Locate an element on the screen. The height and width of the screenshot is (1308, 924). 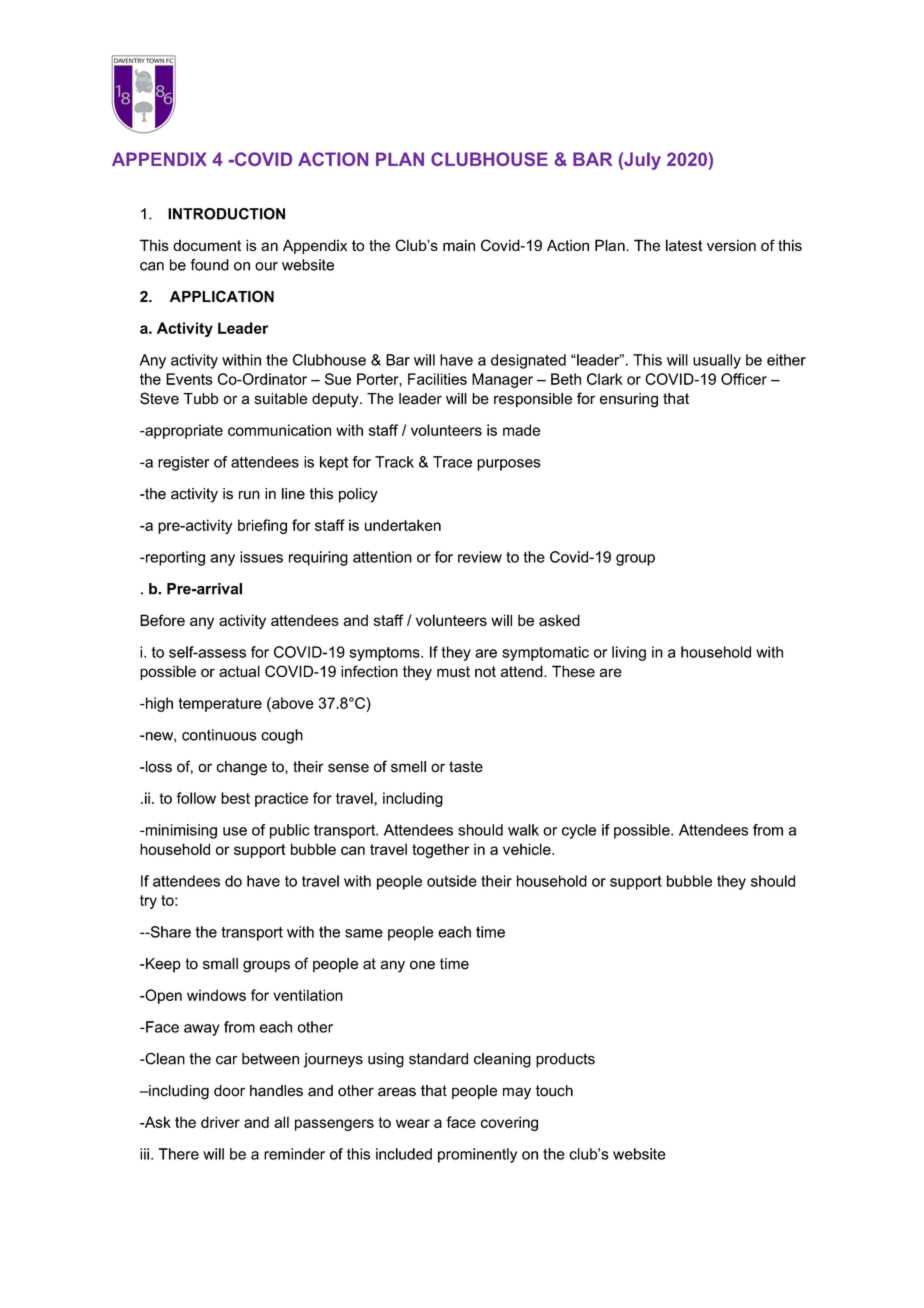
actual is located at coordinates (239, 671).
